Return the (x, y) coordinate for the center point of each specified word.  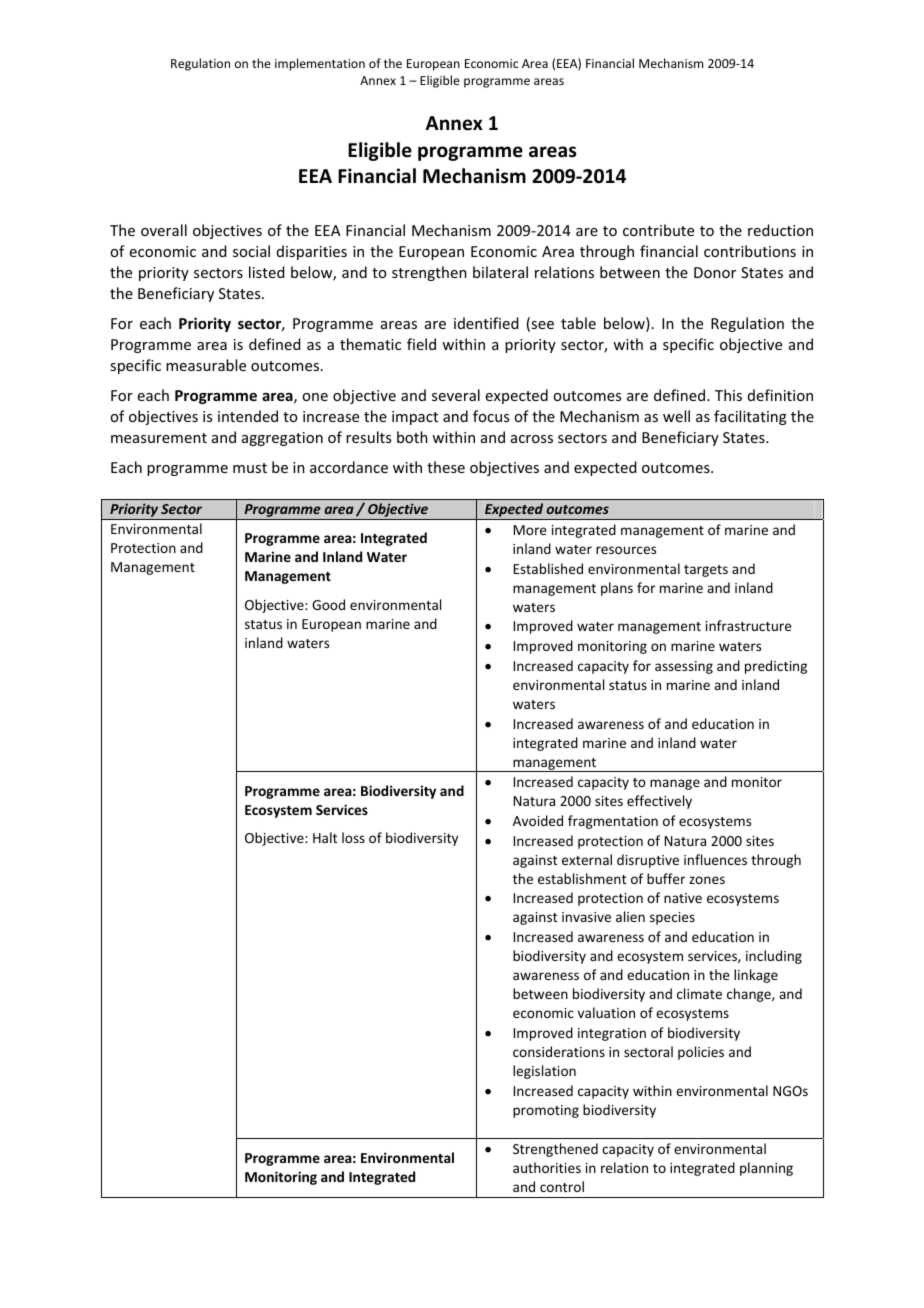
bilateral (500, 272)
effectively (659, 802)
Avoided (538, 820)
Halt (325, 837)
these (446, 467)
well (676, 416)
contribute (658, 230)
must (250, 468)
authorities (547, 1167)
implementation (320, 64)
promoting (546, 1111)
